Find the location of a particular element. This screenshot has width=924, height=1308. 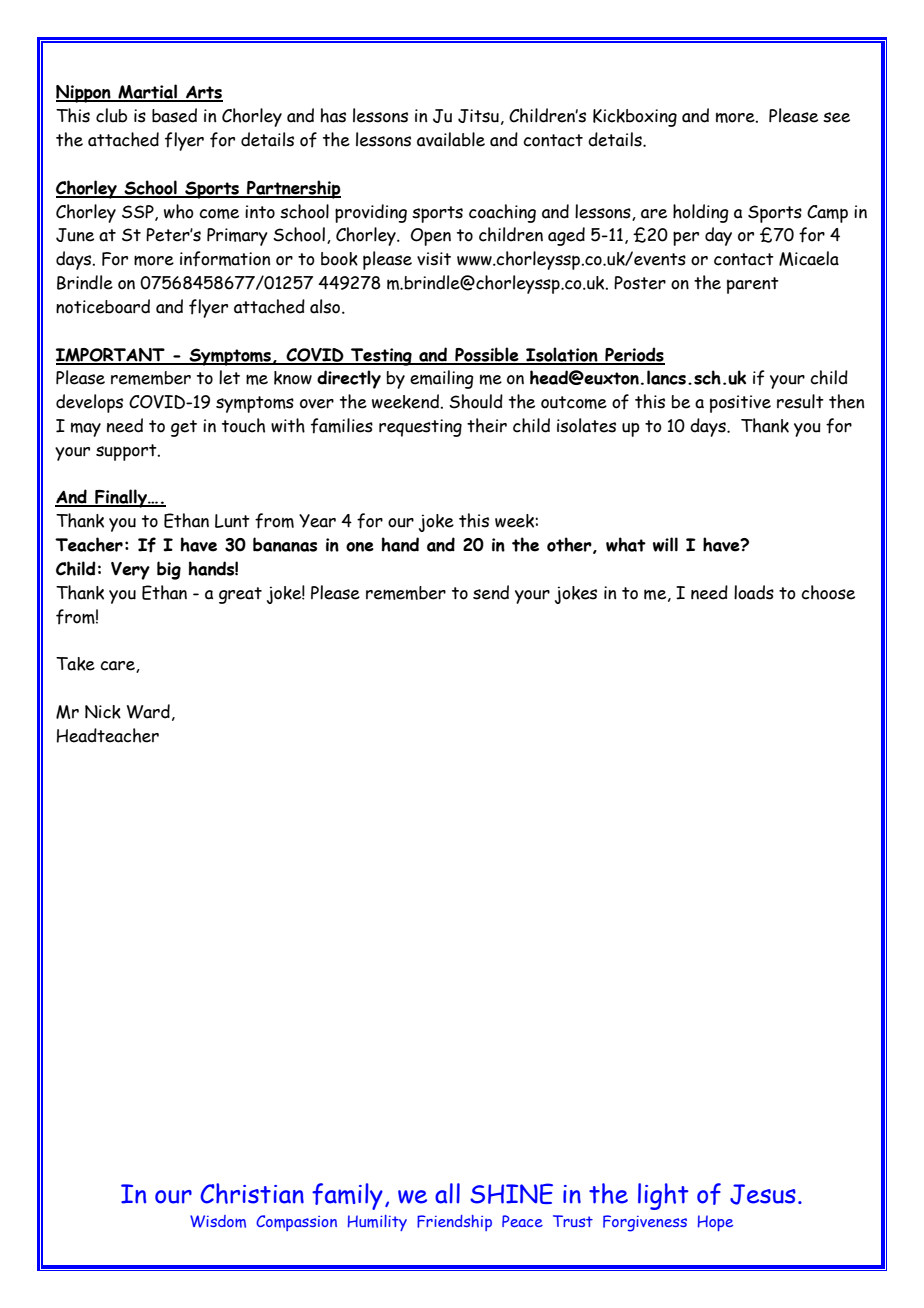

available is located at coordinates (451, 139).
